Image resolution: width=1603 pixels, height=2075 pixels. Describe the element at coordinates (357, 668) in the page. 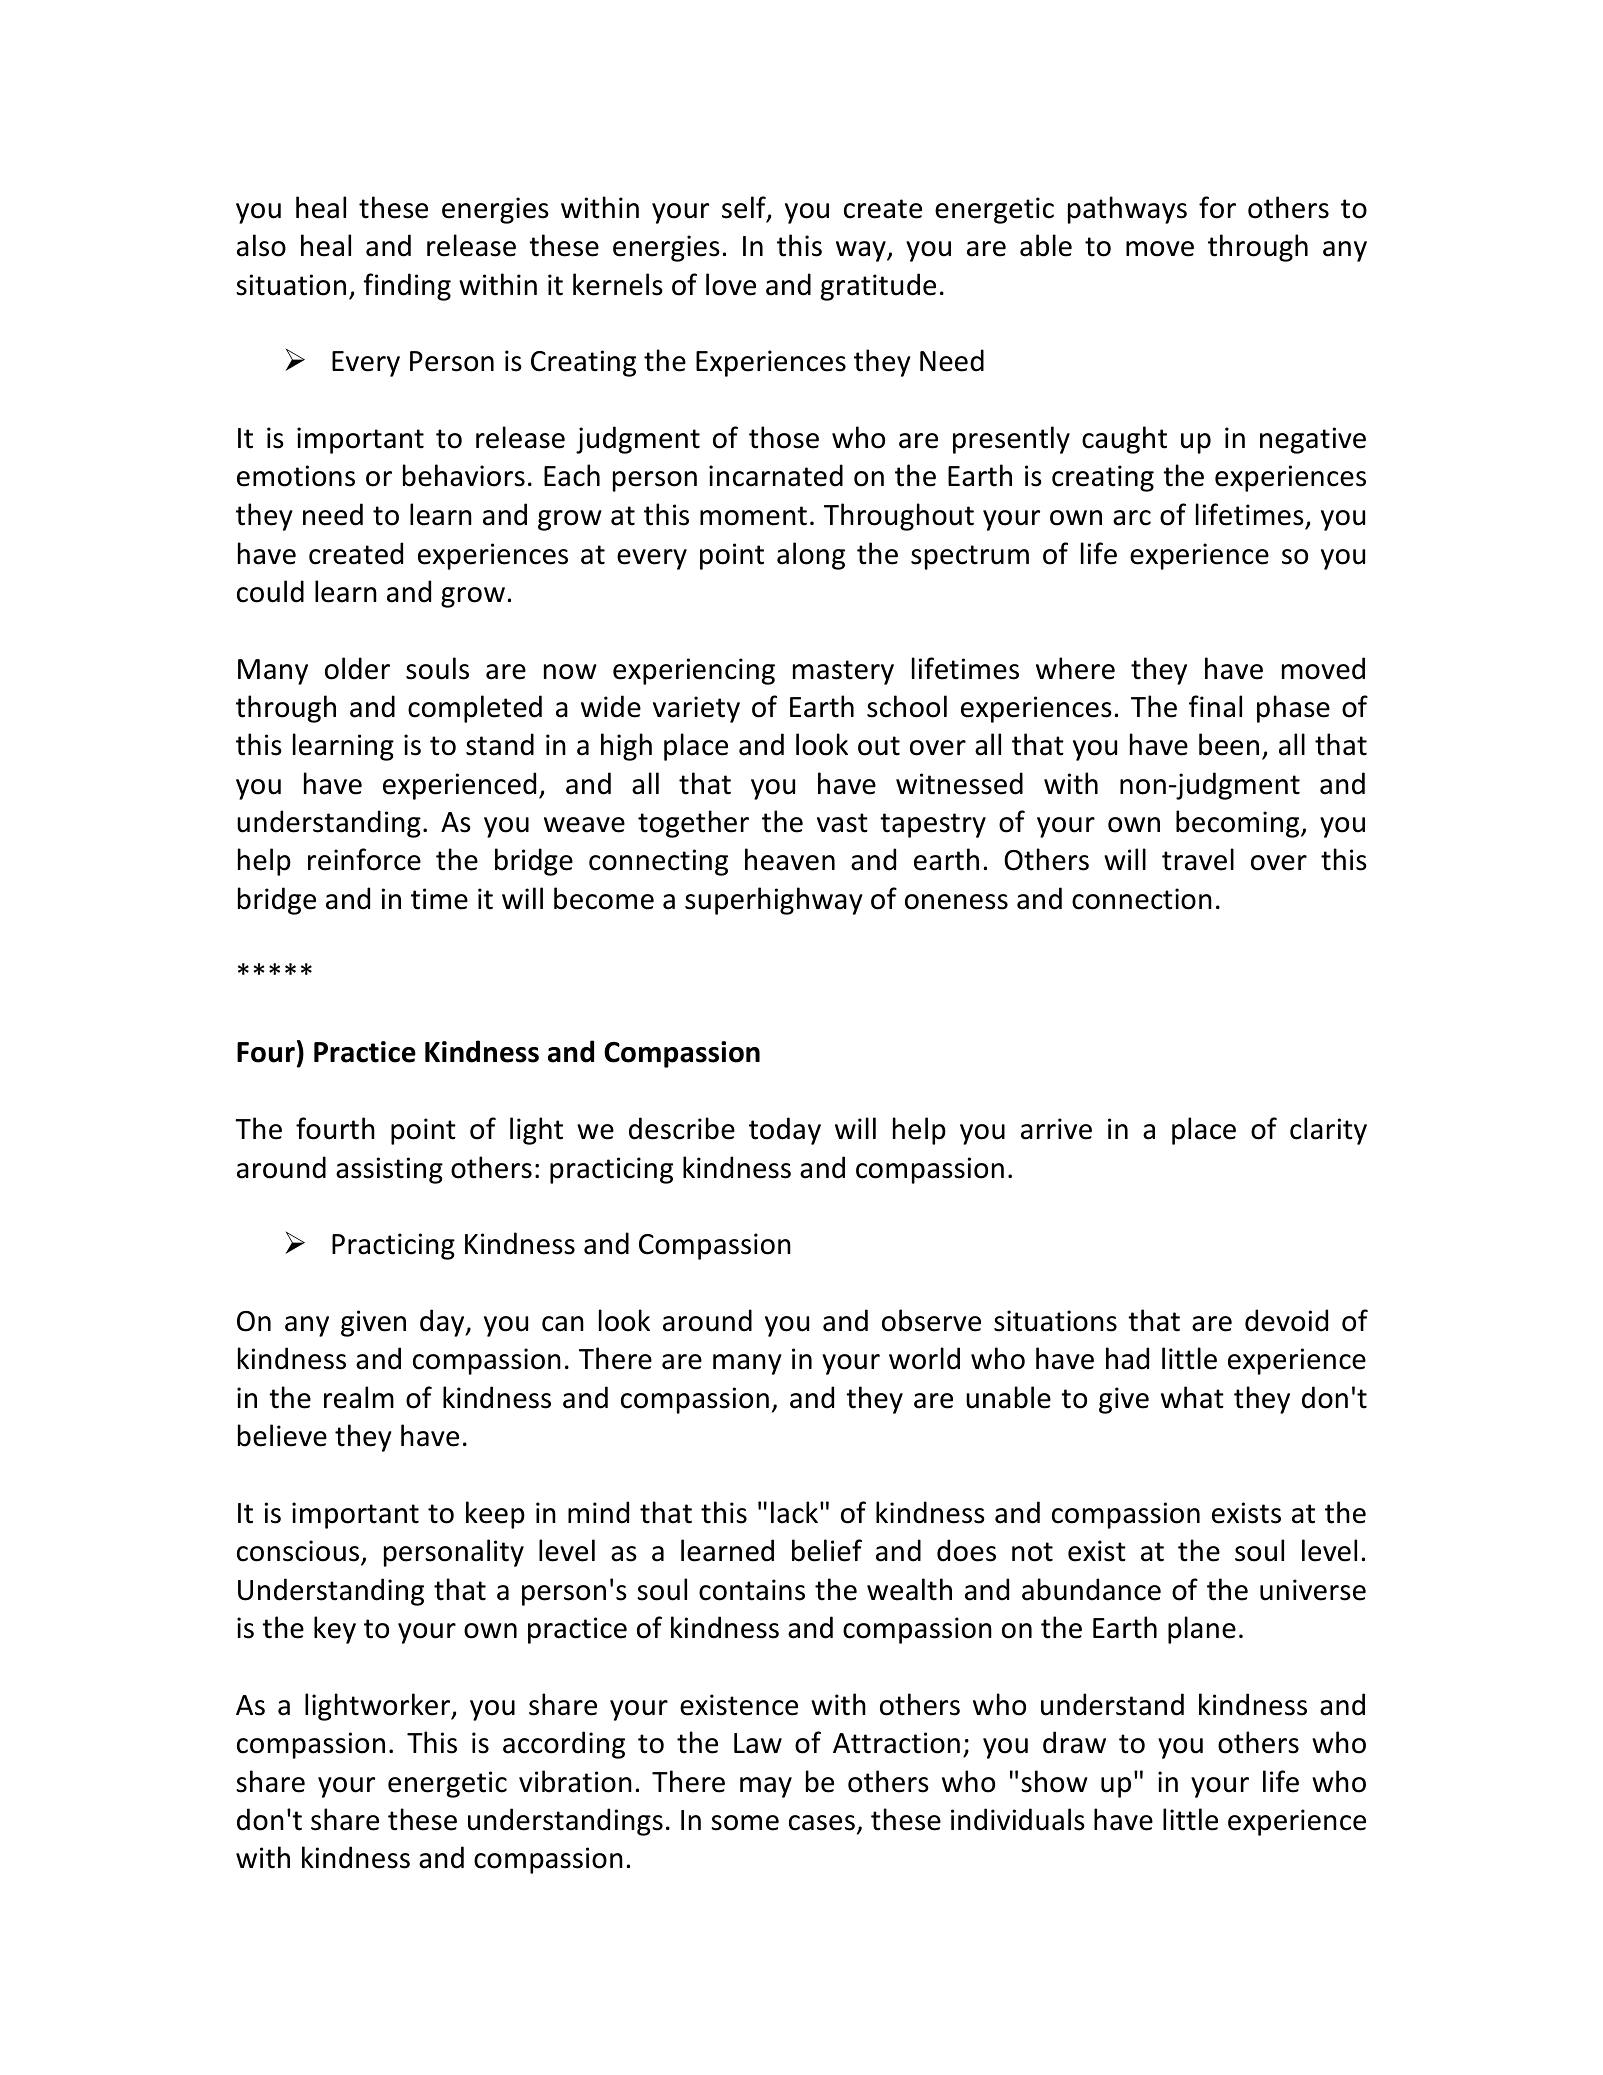

I see `older` at that location.
